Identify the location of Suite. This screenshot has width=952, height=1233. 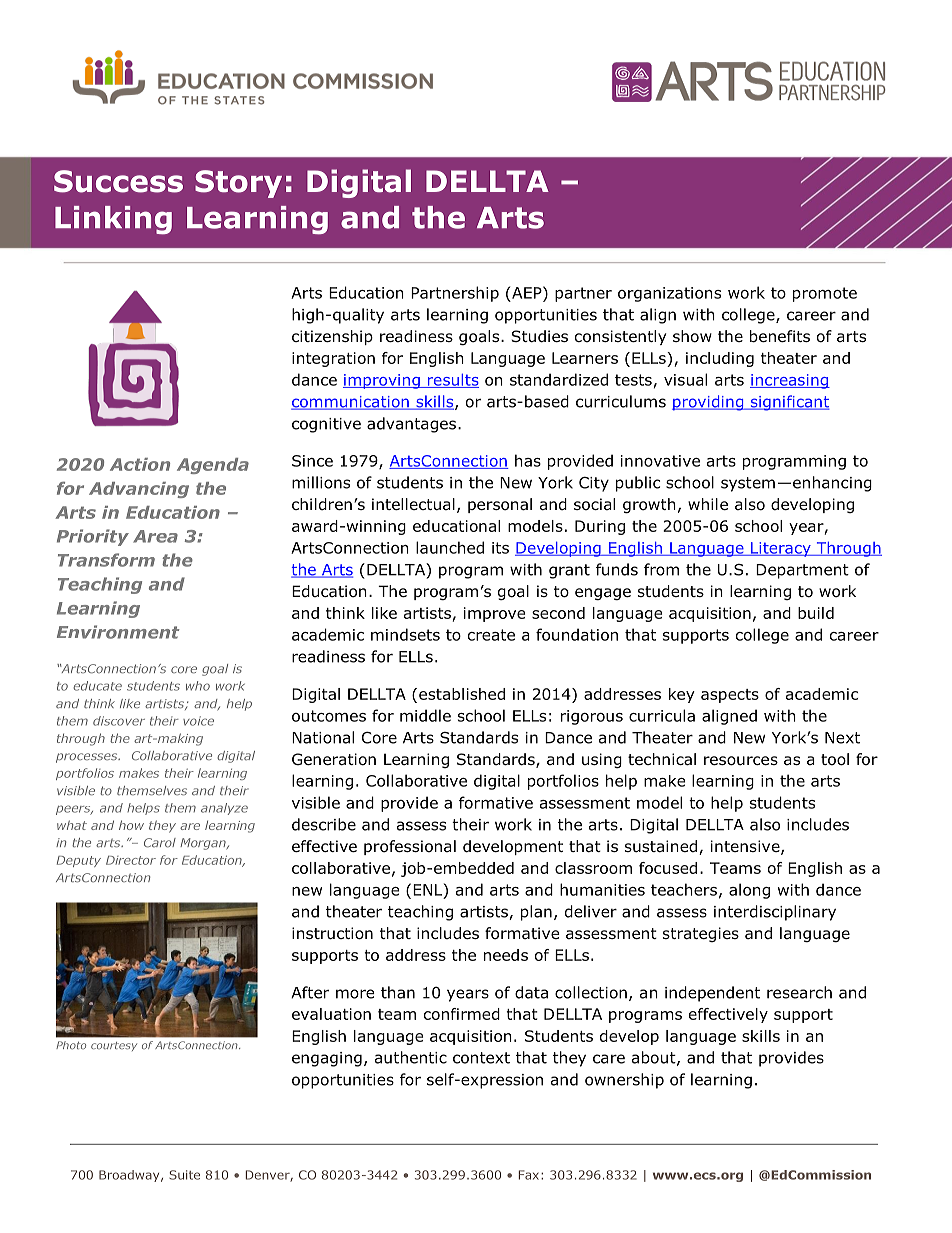
(184, 1175).
